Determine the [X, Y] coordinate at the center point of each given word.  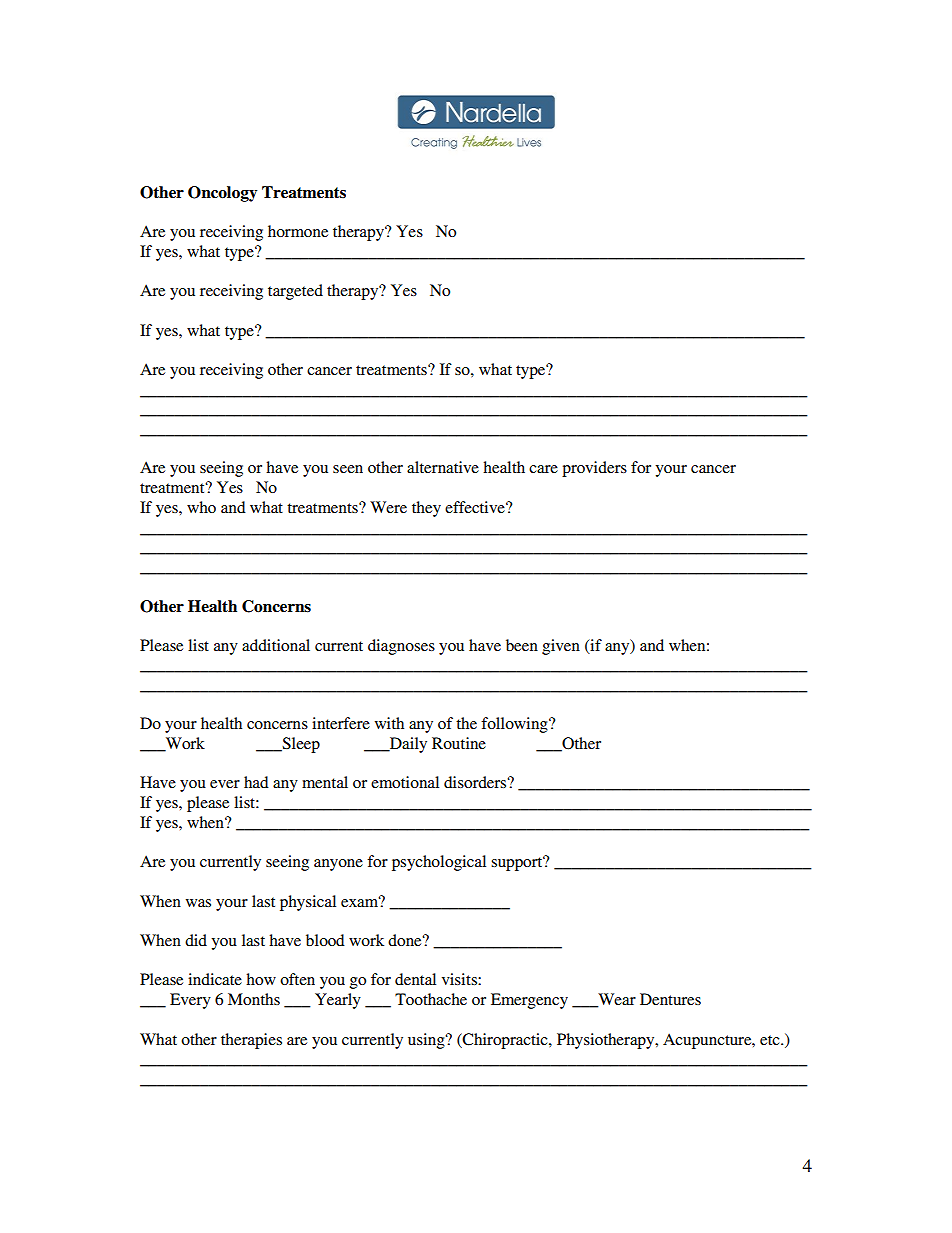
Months [254, 999]
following [515, 725]
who [201, 507]
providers [594, 469]
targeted [295, 292]
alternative [443, 467]
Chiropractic [505, 1041]
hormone [298, 231]
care [543, 469]
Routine [459, 743]
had [256, 782]
